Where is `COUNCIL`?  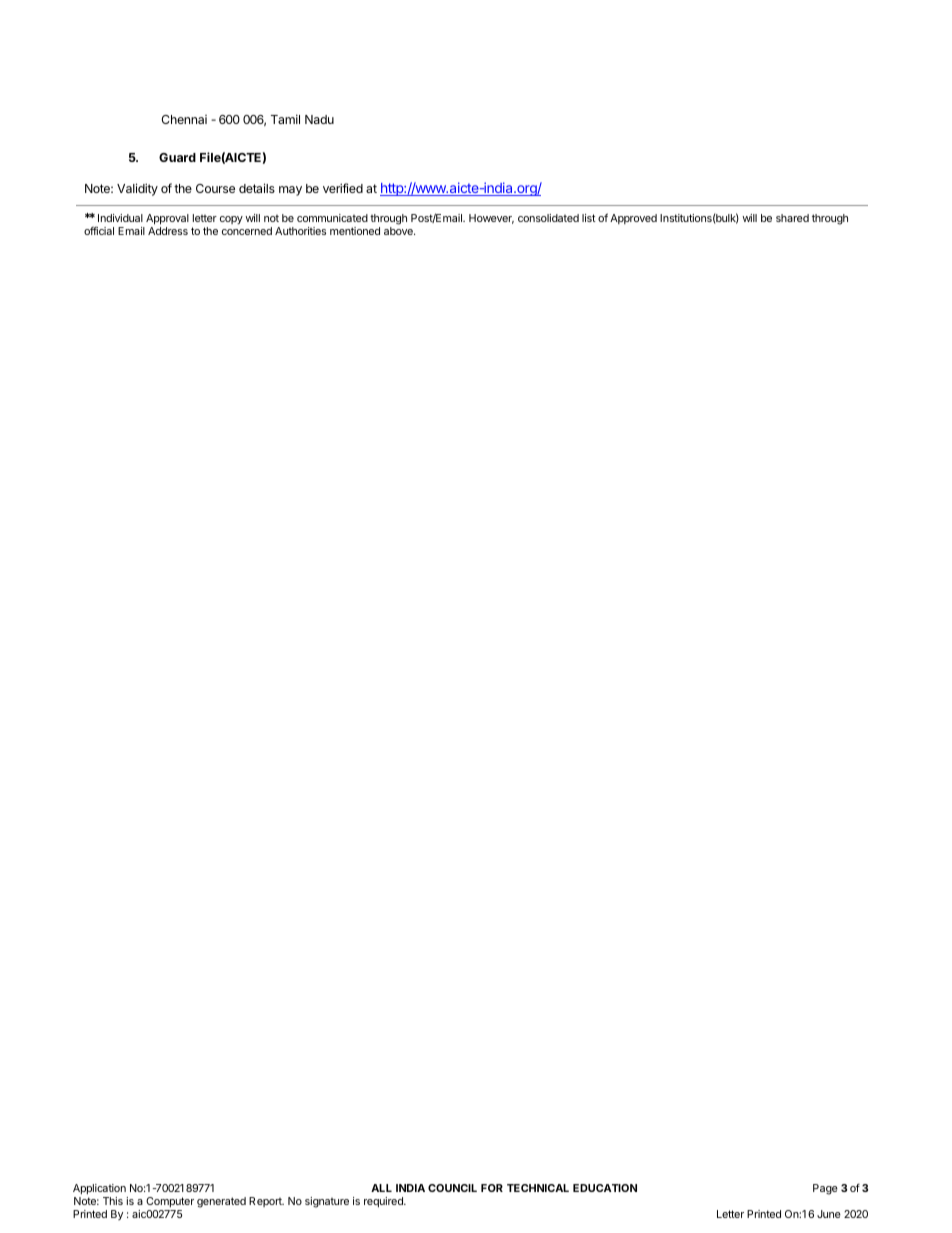
COUNCIL is located at coordinates (452, 1188).
